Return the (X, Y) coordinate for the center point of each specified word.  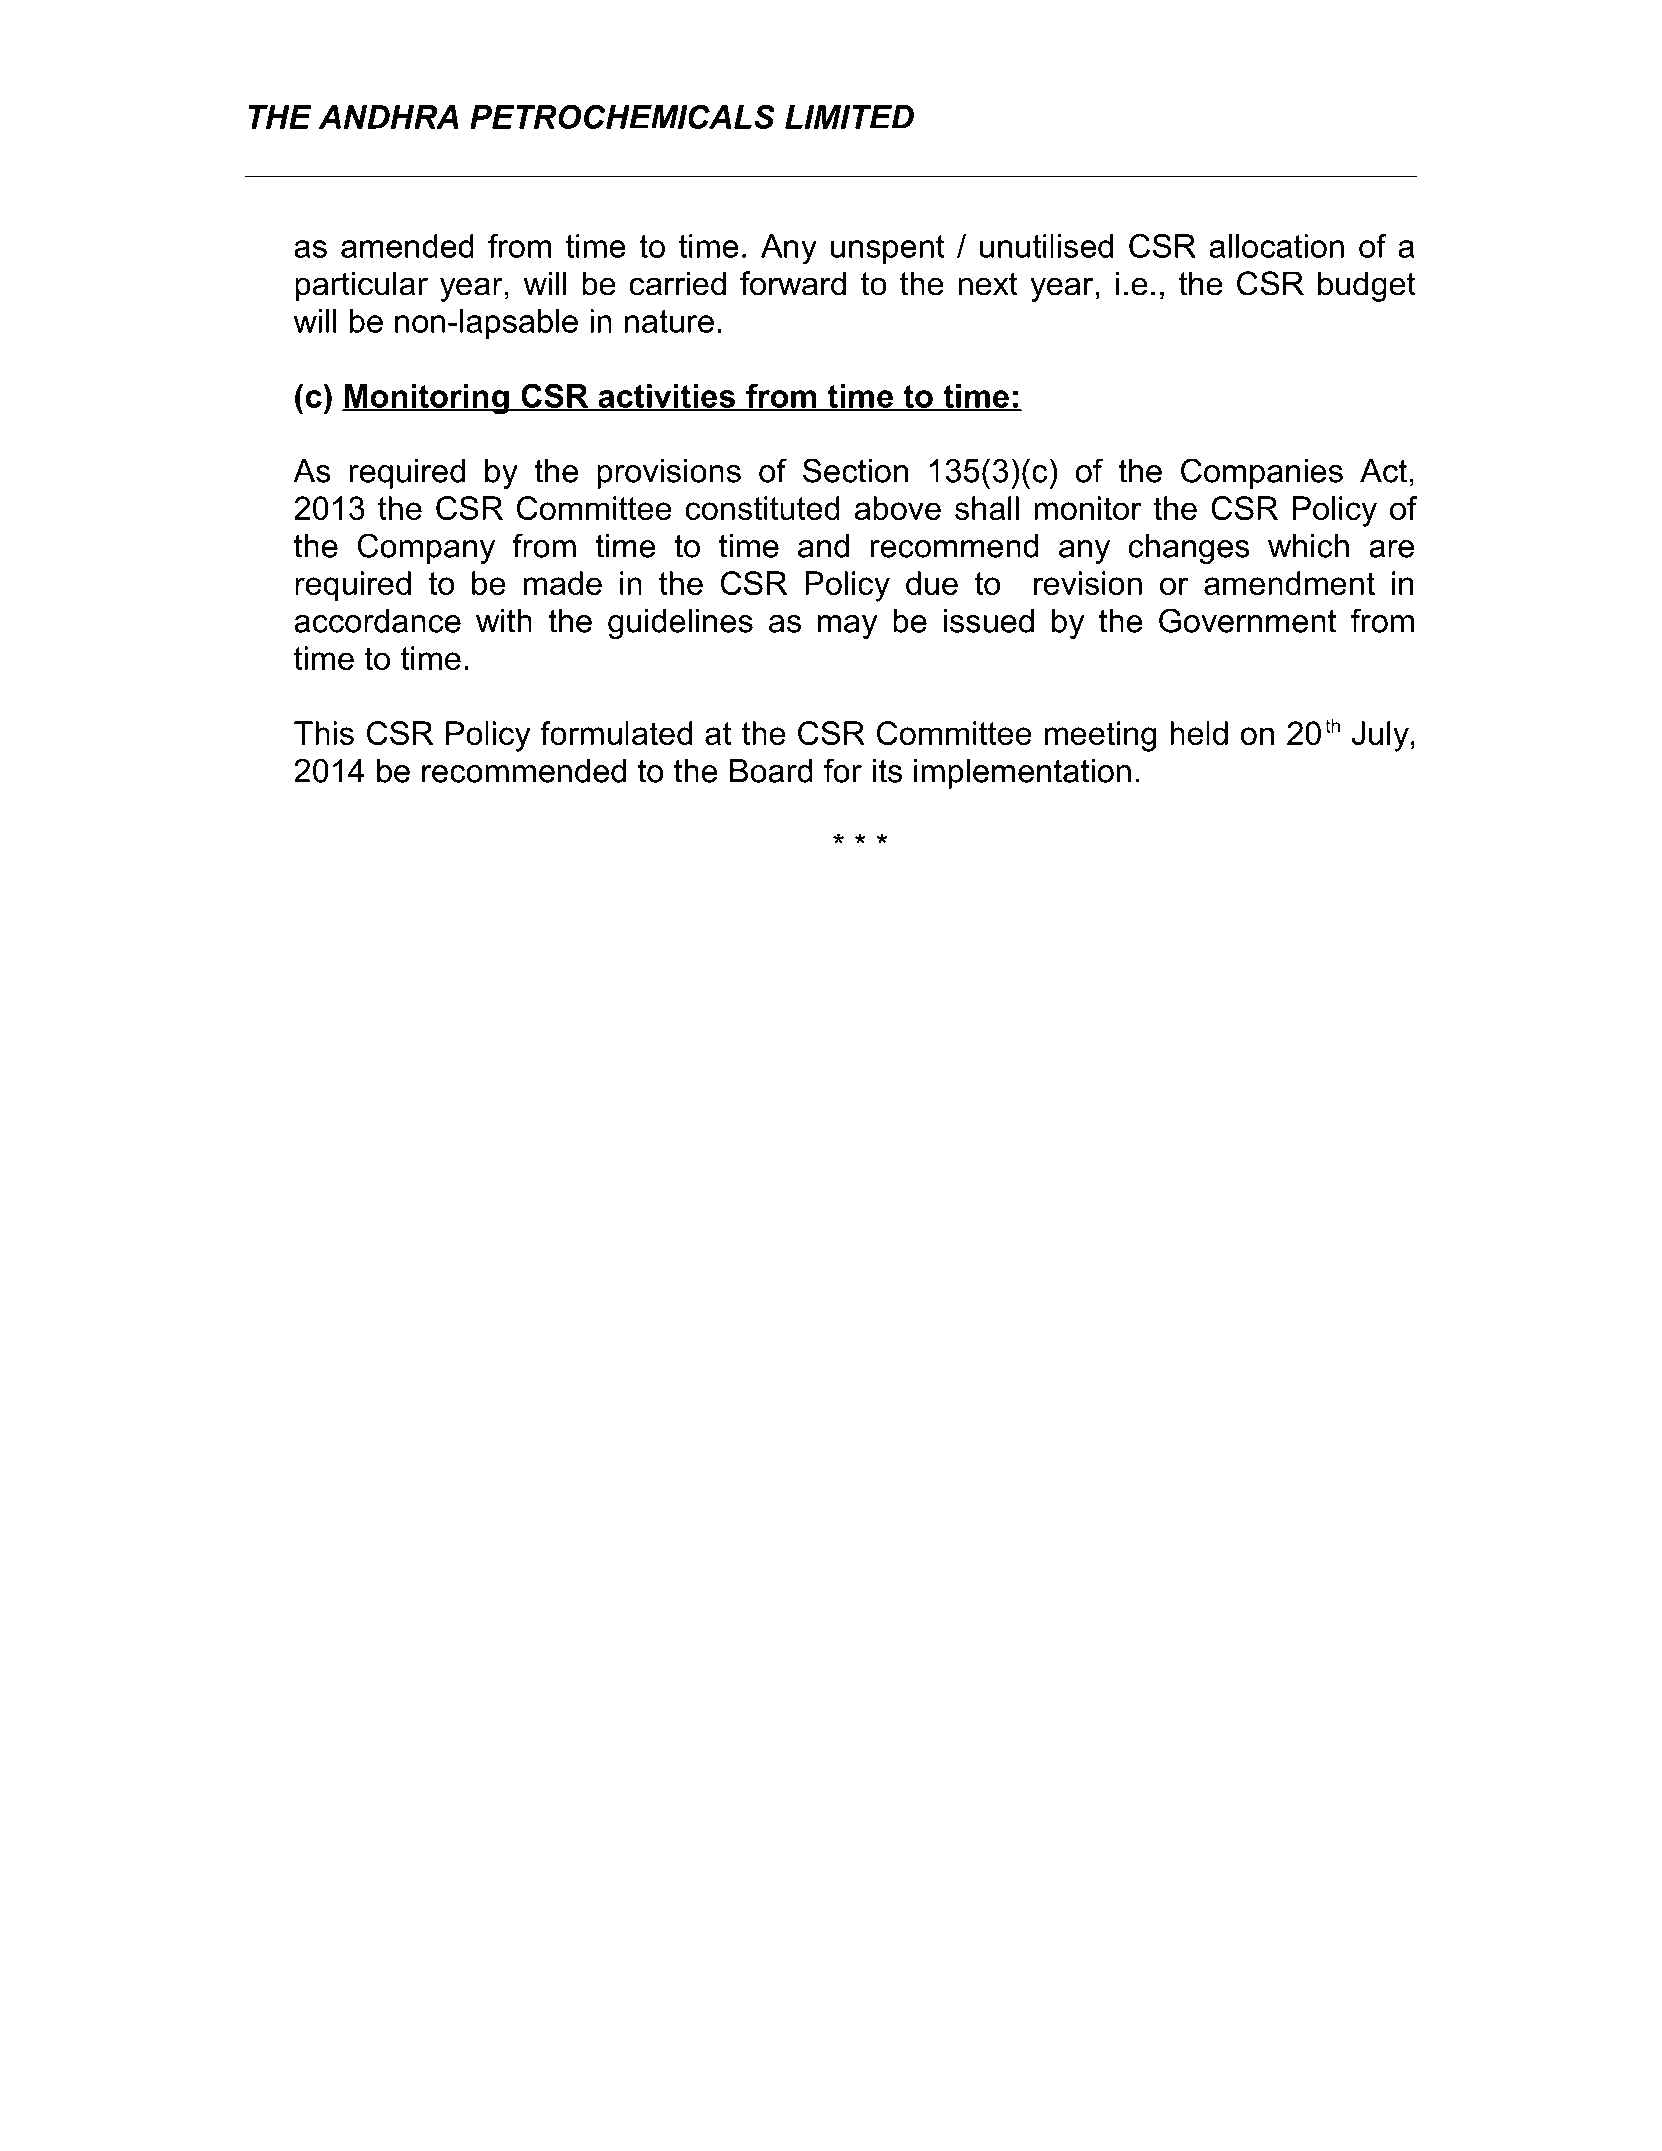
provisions (669, 474)
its (887, 771)
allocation (1276, 246)
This (324, 733)
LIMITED (849, 117)
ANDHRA (389, 117)
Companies (1262, 473)
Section (855, 470)
